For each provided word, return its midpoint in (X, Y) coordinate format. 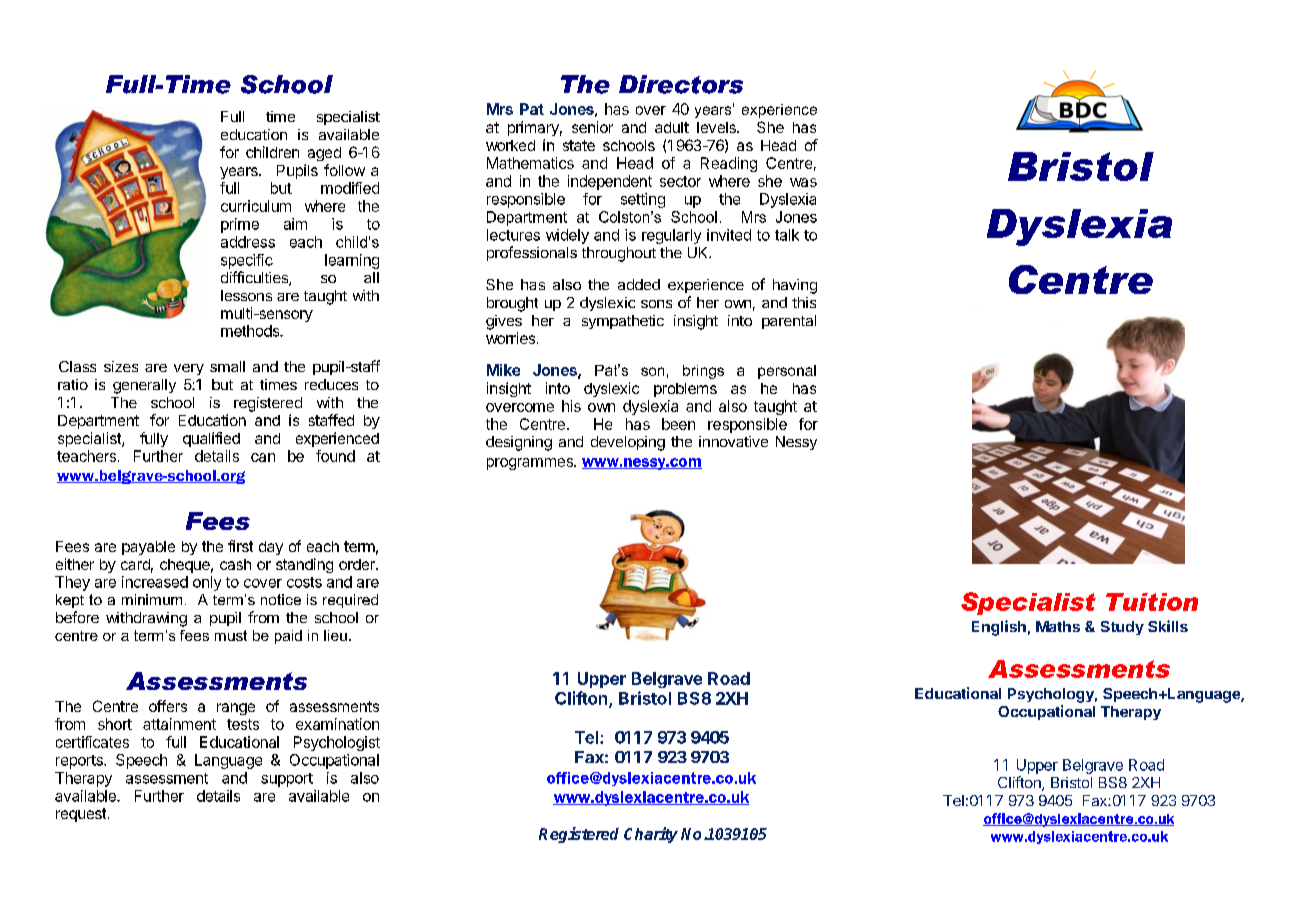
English (999, 628)
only (207, 583)
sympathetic (623, 322)
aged (324, 154)
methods (251, 331)
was (803, 182)
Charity (651, 835)
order (358, 564)
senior (592, 127)
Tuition (1152, 602)
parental (789, 322)
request (81, 815)
